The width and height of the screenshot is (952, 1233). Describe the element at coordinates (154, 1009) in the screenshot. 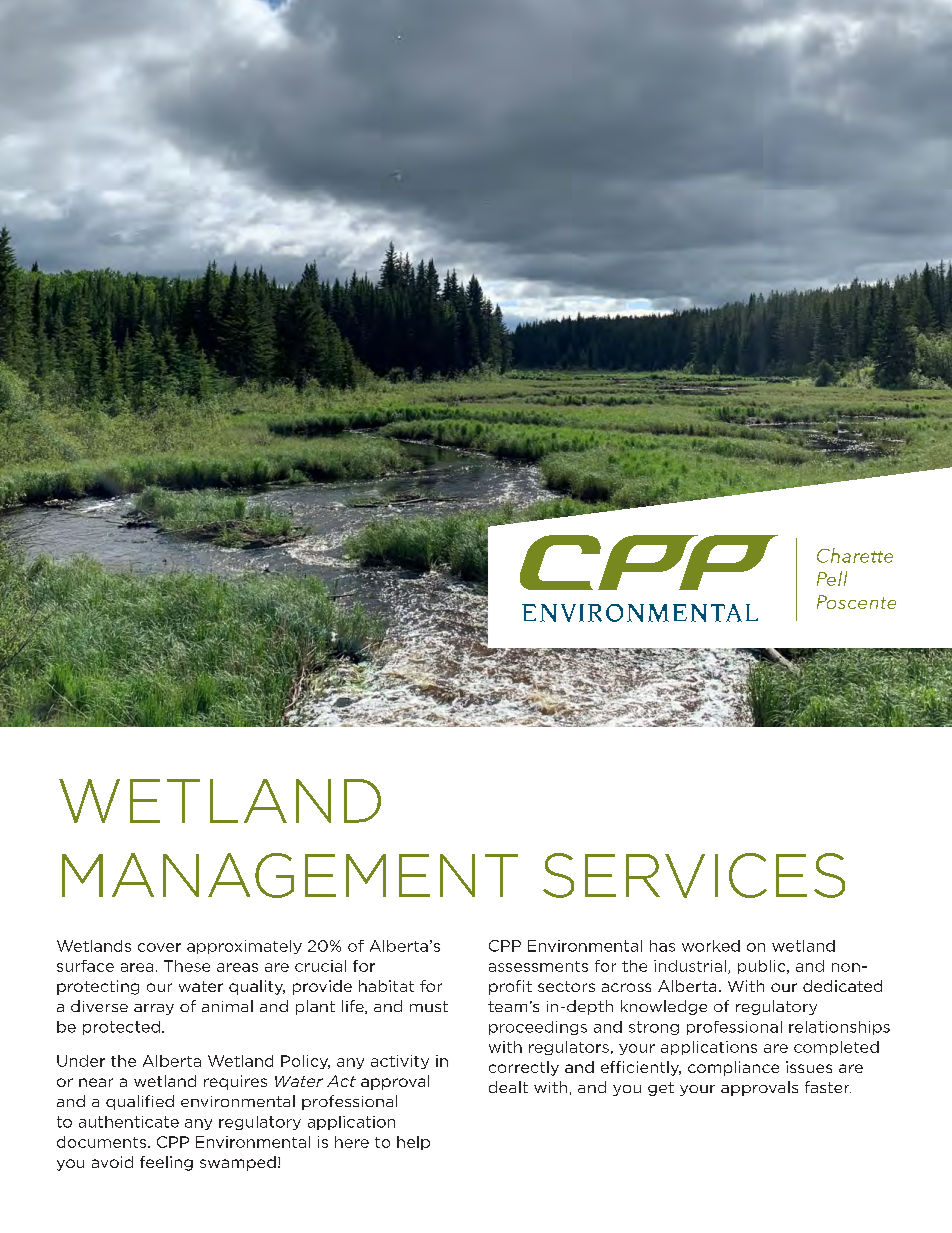

I see `array` at that location.
